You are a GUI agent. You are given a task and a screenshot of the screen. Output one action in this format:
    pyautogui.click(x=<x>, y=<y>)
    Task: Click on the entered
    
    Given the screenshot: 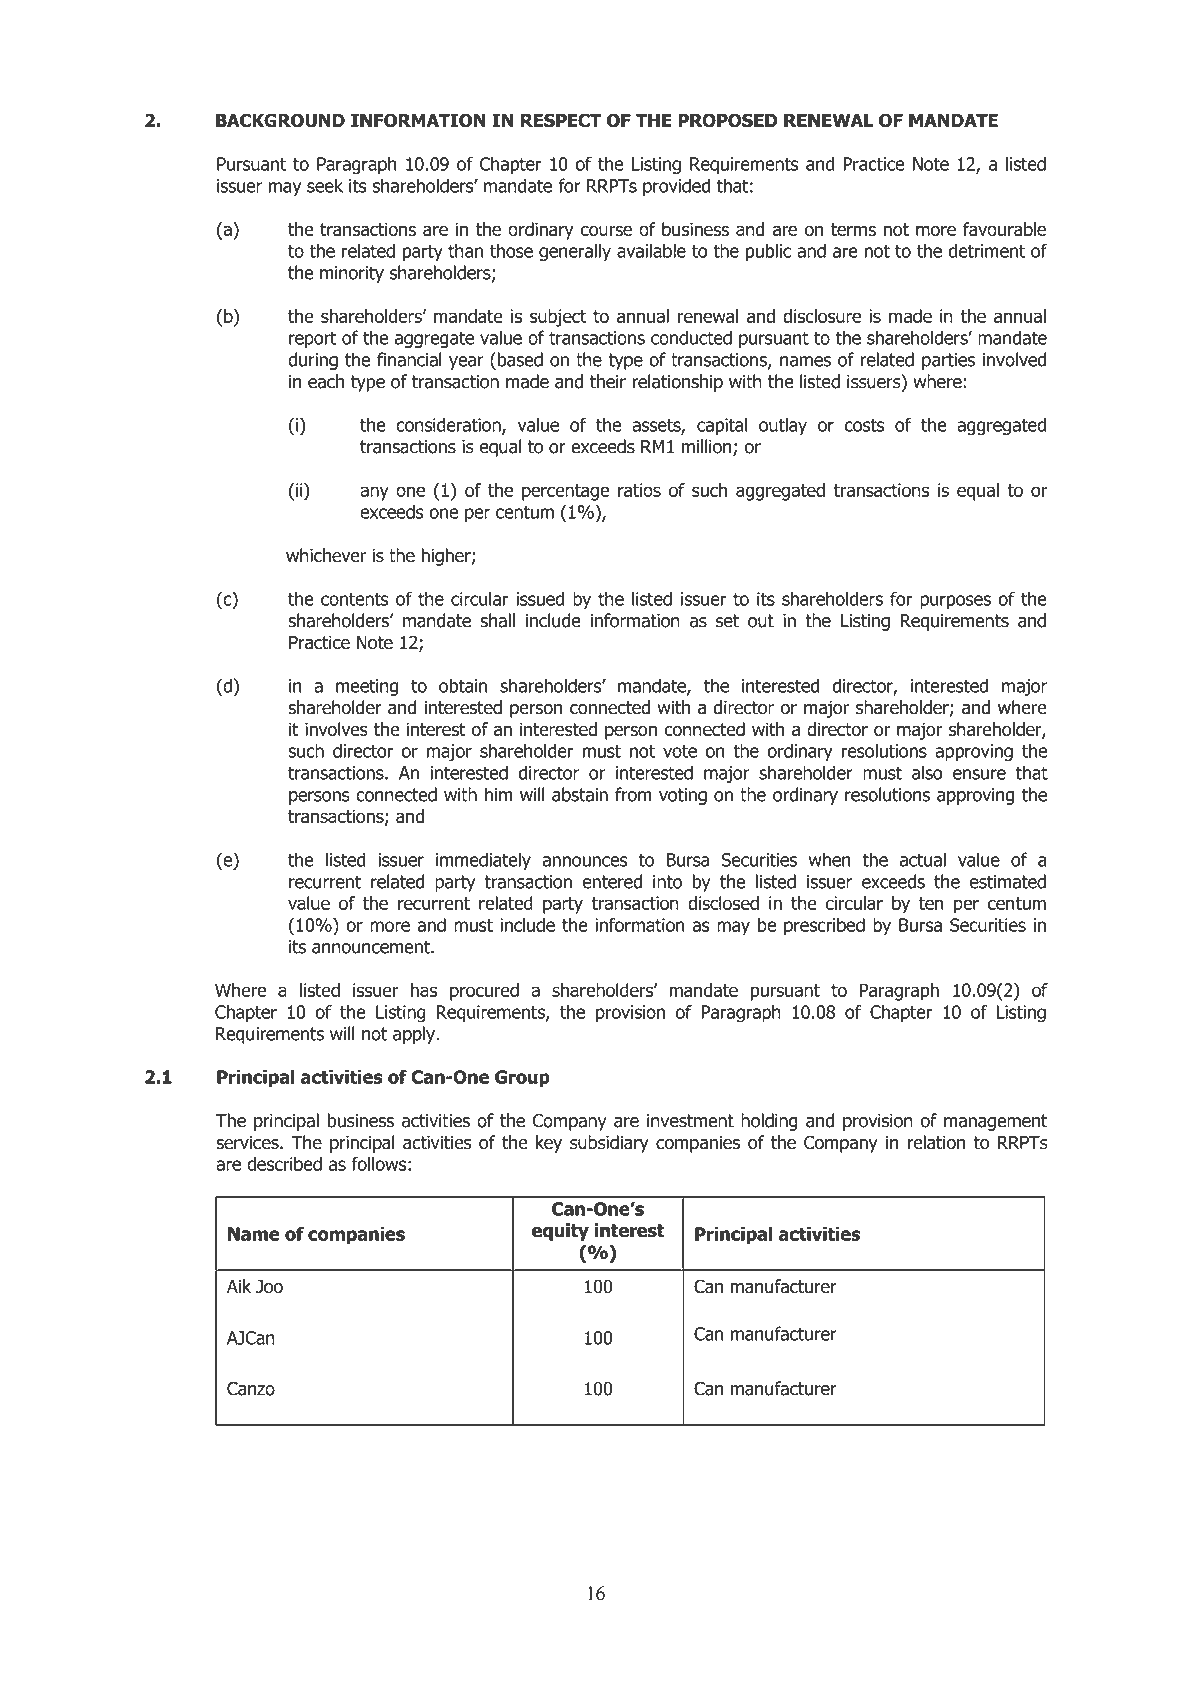 What is the action you would take?
    pyautogui.click(x=612, y=881)
